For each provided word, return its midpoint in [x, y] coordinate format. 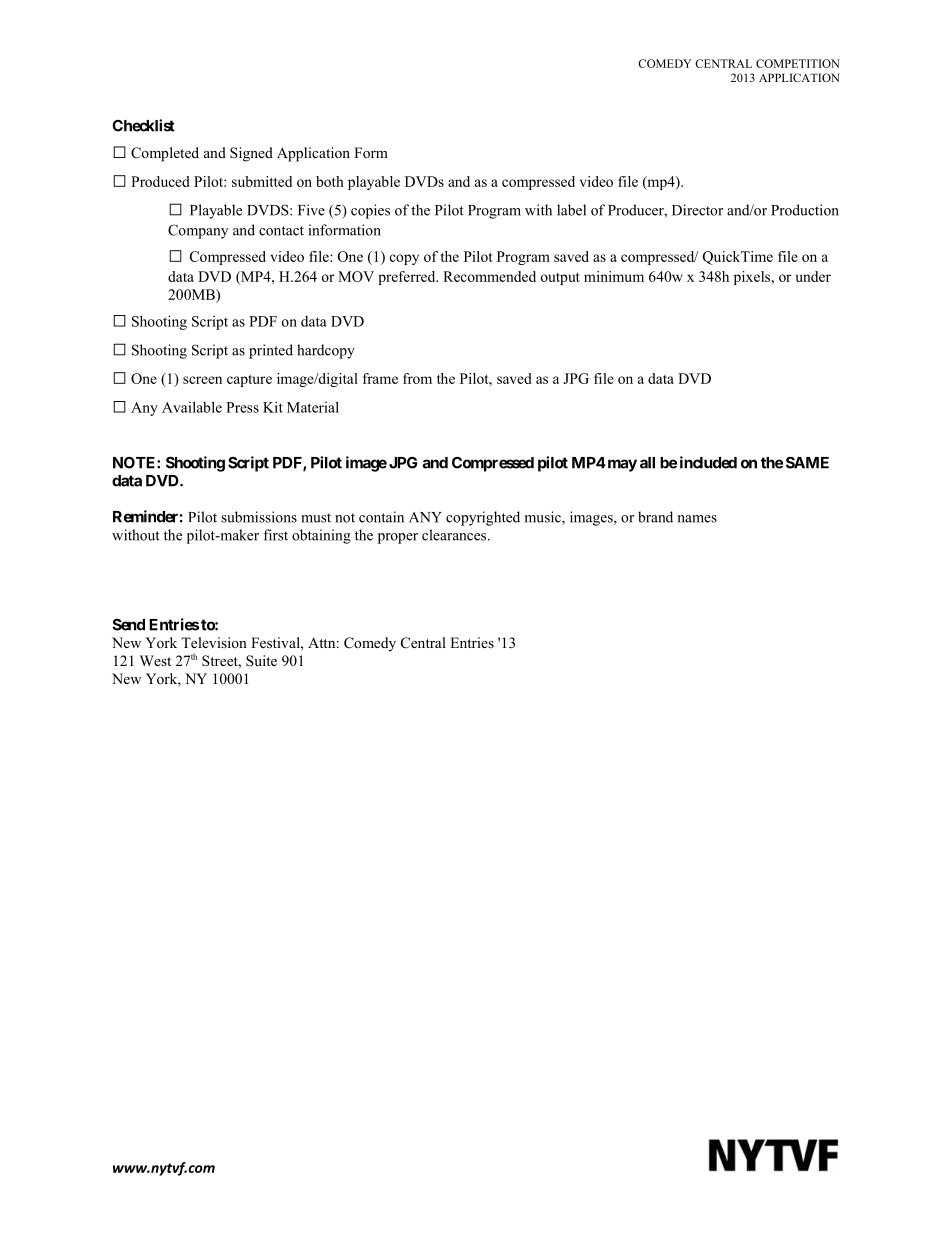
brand [655, 517]
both [330, 181]
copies [370, 211]
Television [214, 642]
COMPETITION [798, 63]
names [697, 519]
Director [697, 210]
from [417, 378]
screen [202, 380]
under [813, 276]
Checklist [143, 125]
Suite [261, 660]
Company [198, 231]
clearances [455, 535]
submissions [259, 517]
